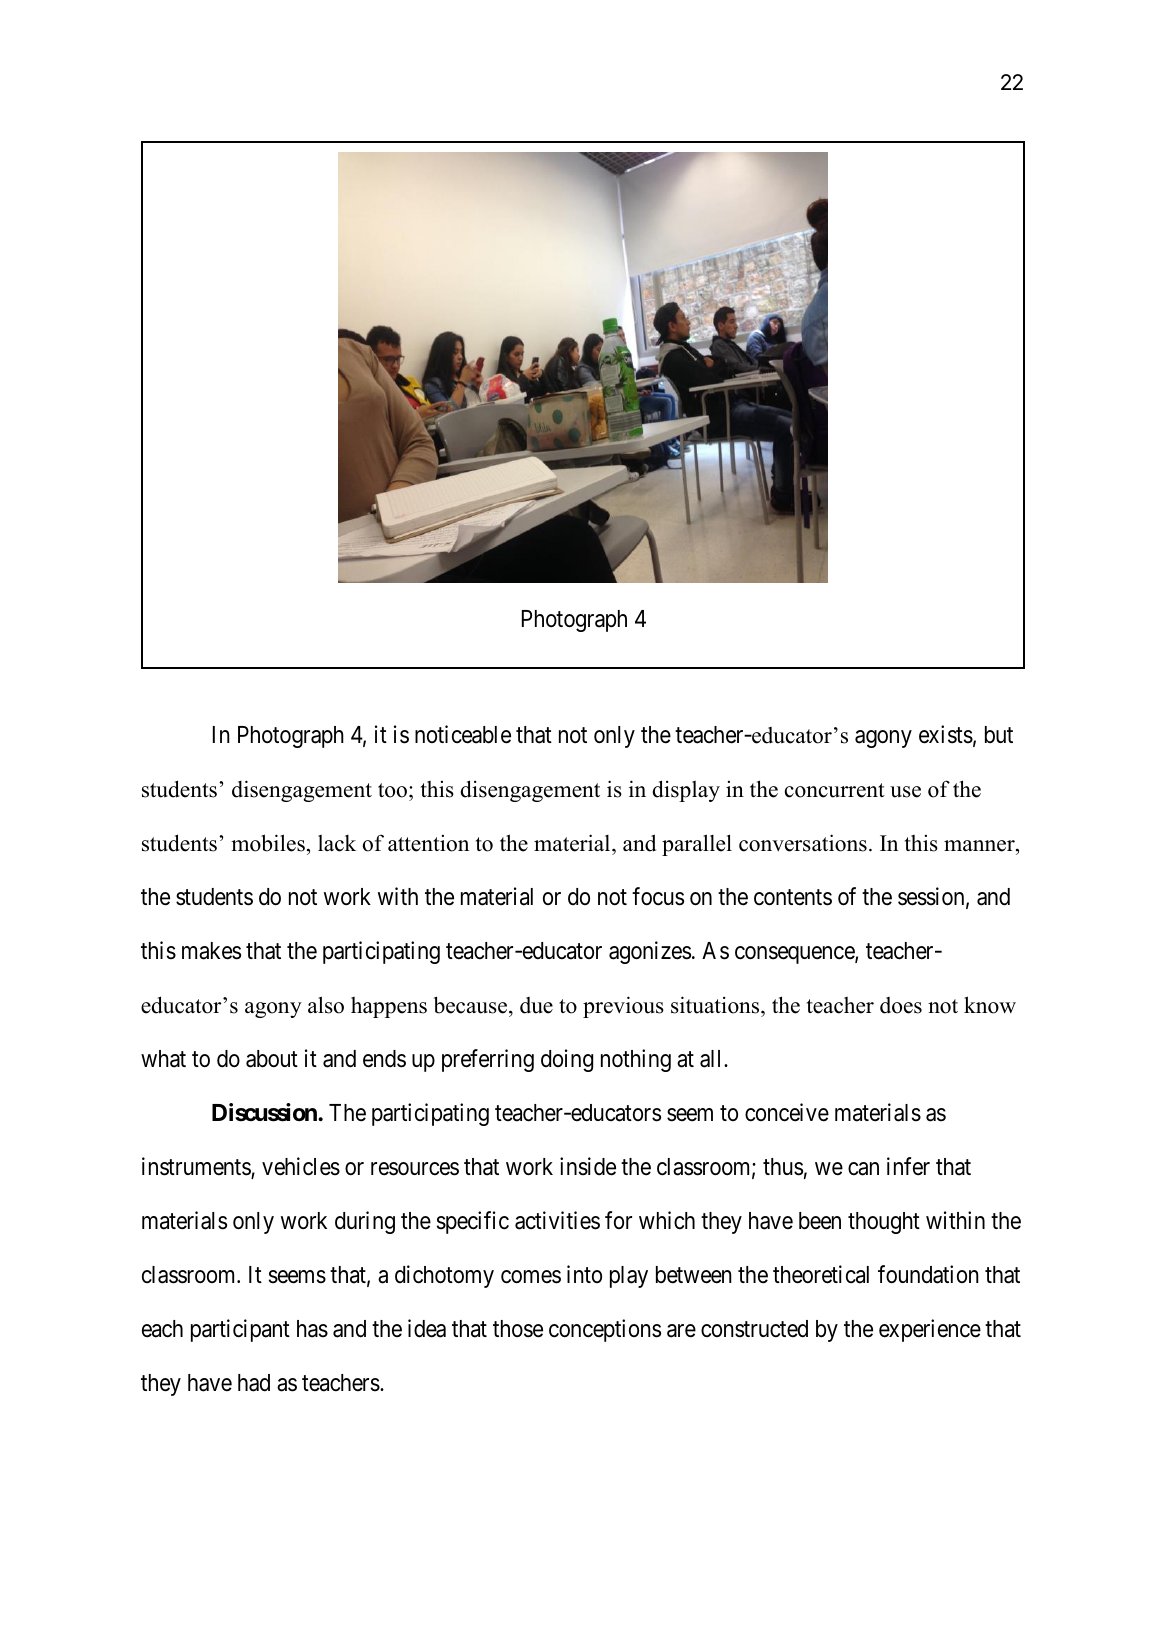 The image size is (1164, 1646). What do you see at coordinates (908, 1166) in the screenshot?
I see `infer` at bounding box center [908, 1166].
